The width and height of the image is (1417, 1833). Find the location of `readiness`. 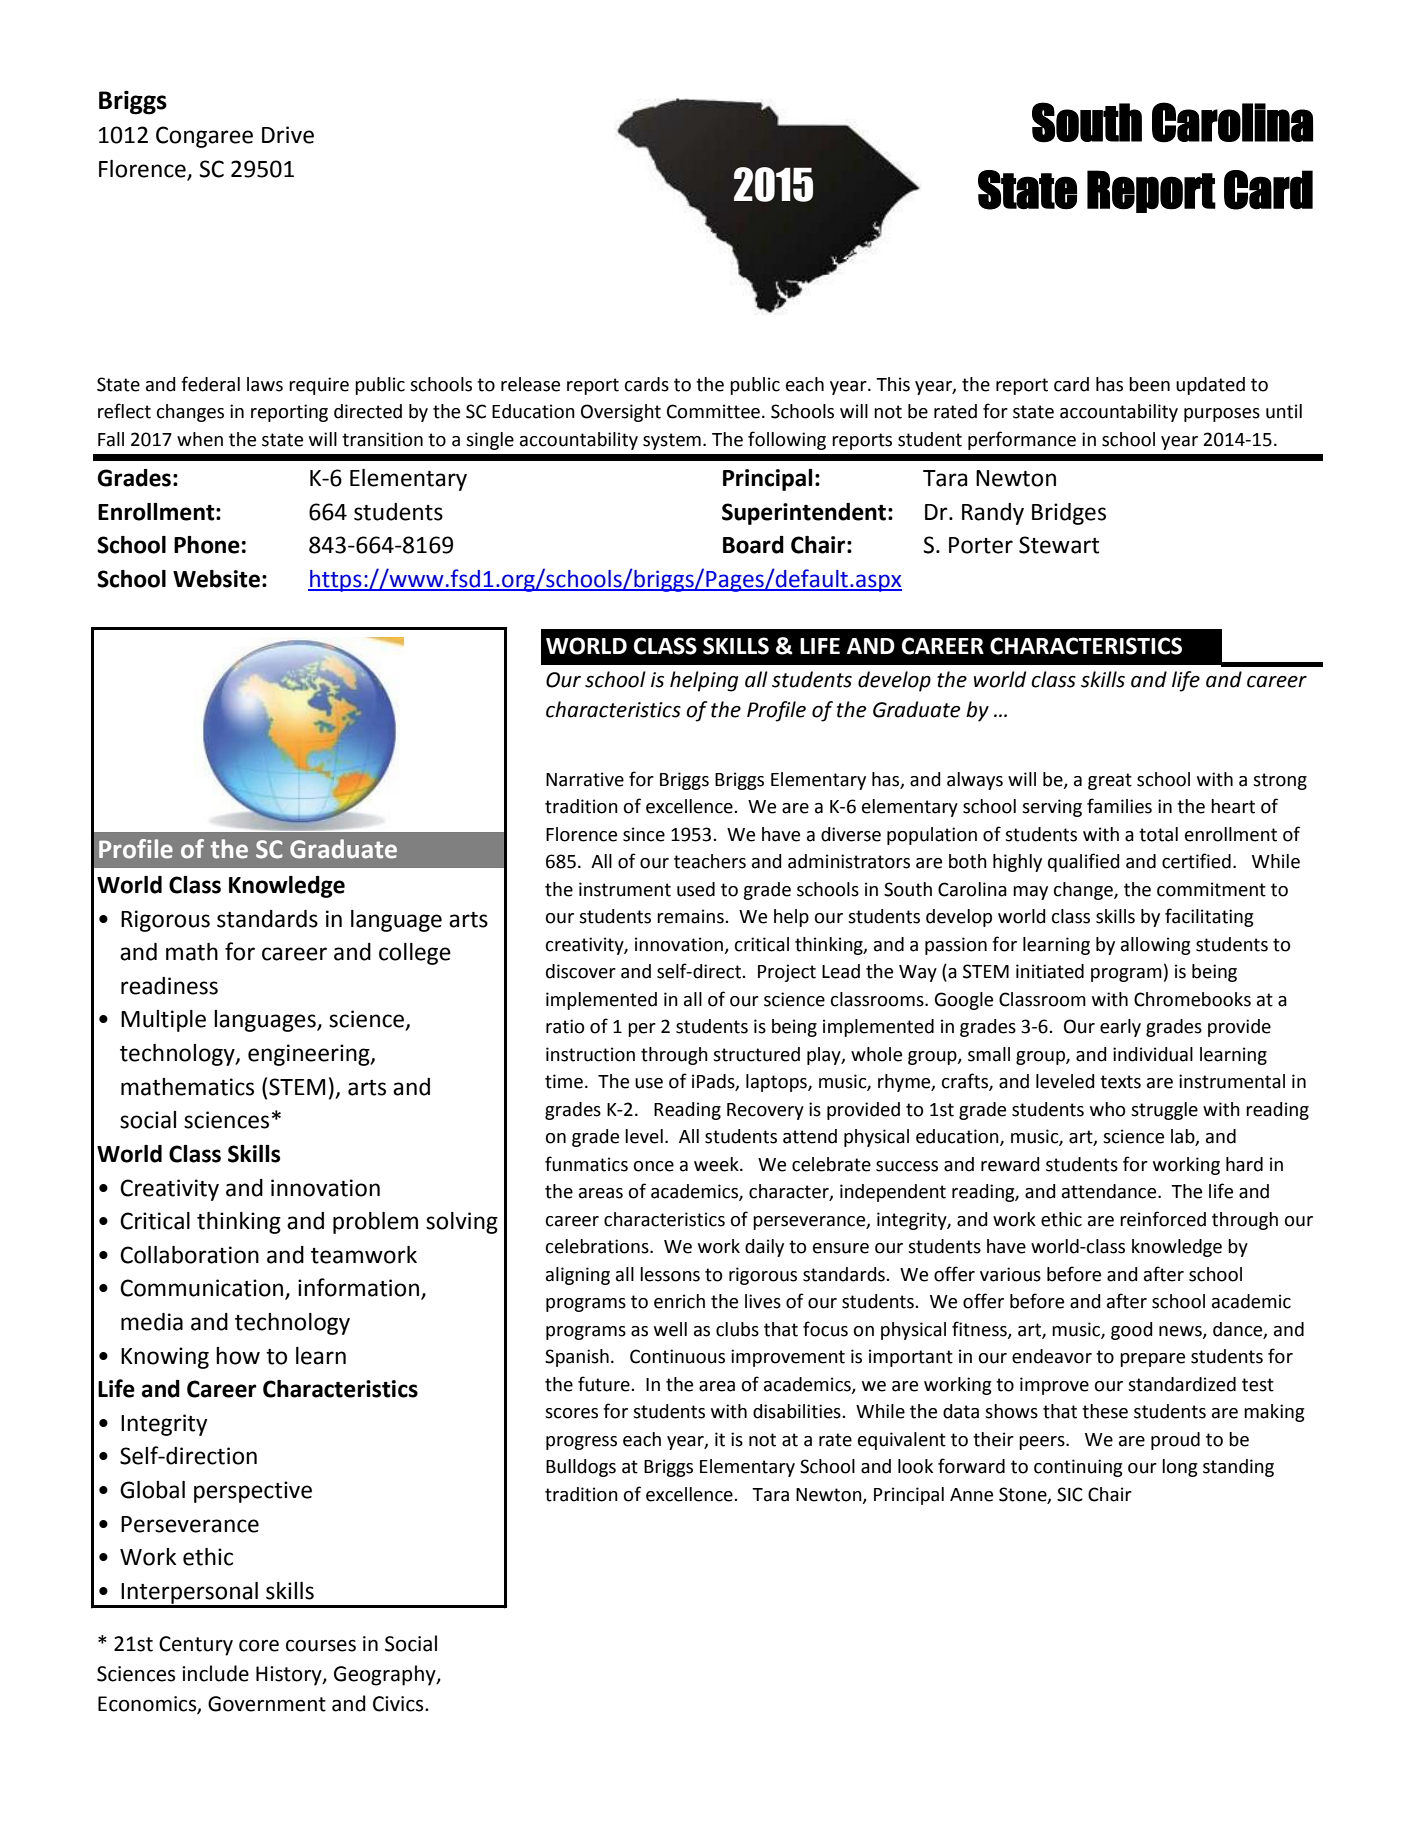

readiness is located at coordinates (169, 986).
